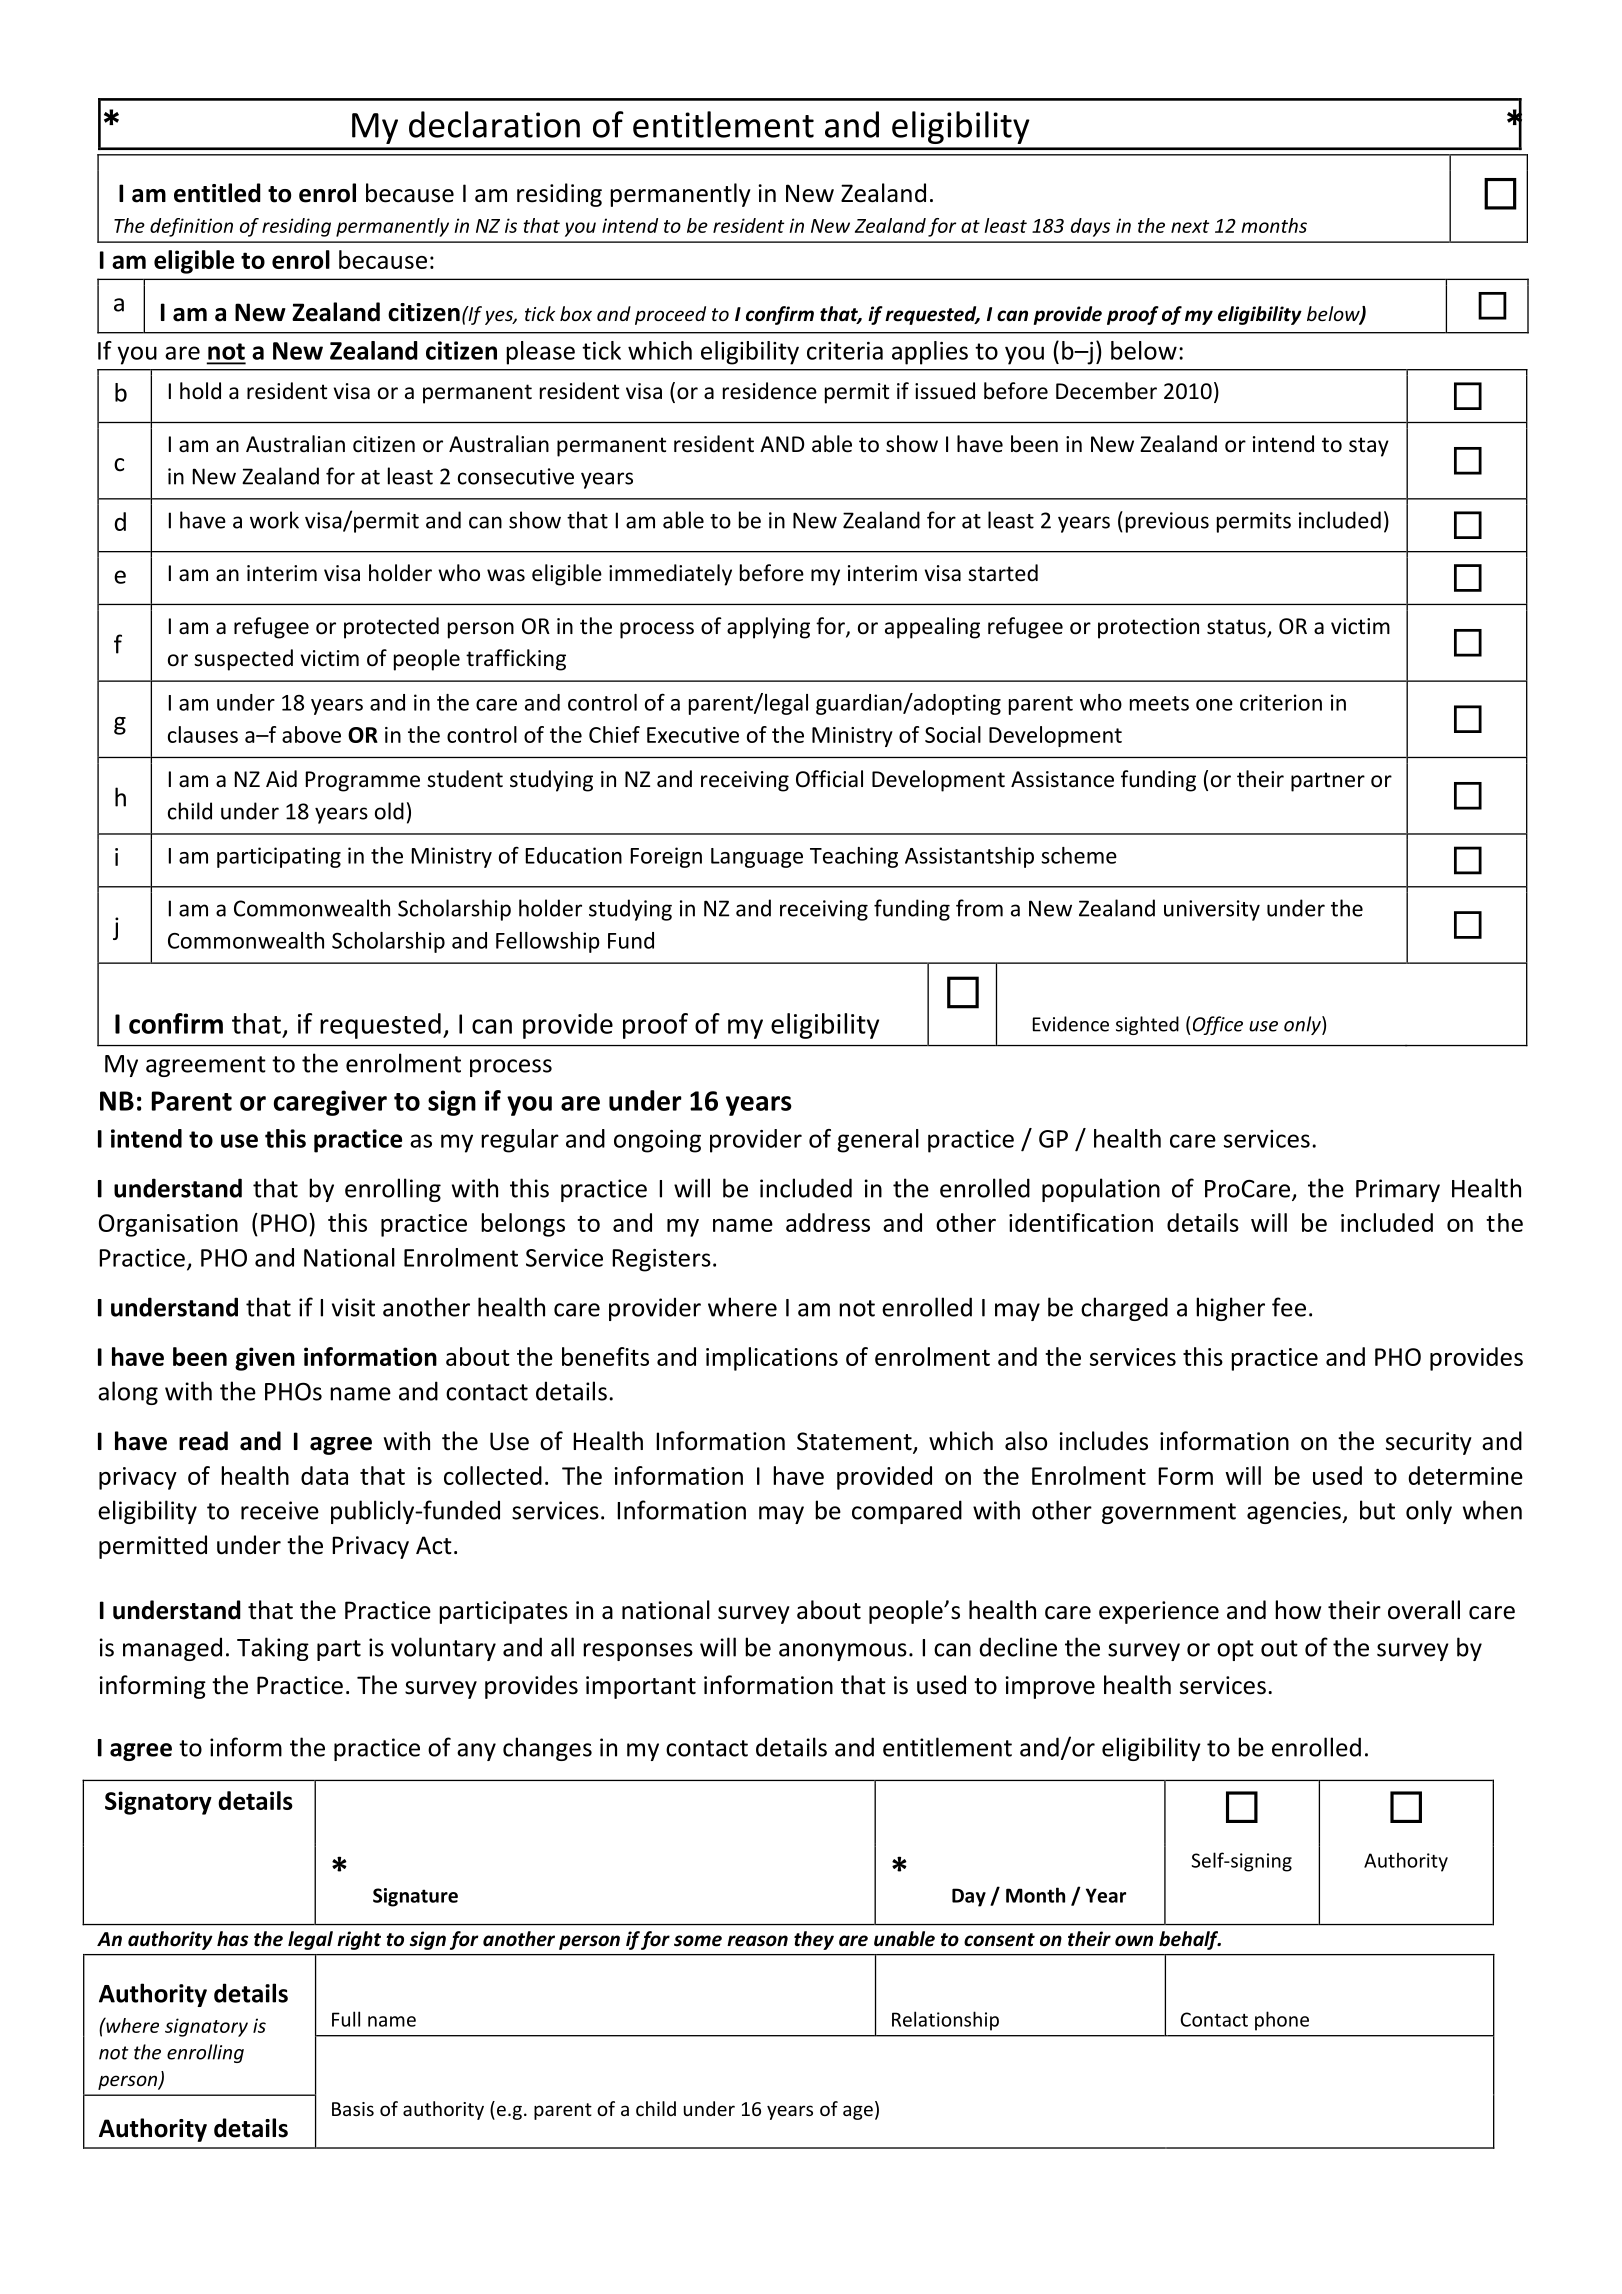 Image resolution: width=1622 pixels, height=2294 pixels. What do you see at coordinates (217, 193) in the screenshot?
I see `entitled` at bounding box center [217, 193].
